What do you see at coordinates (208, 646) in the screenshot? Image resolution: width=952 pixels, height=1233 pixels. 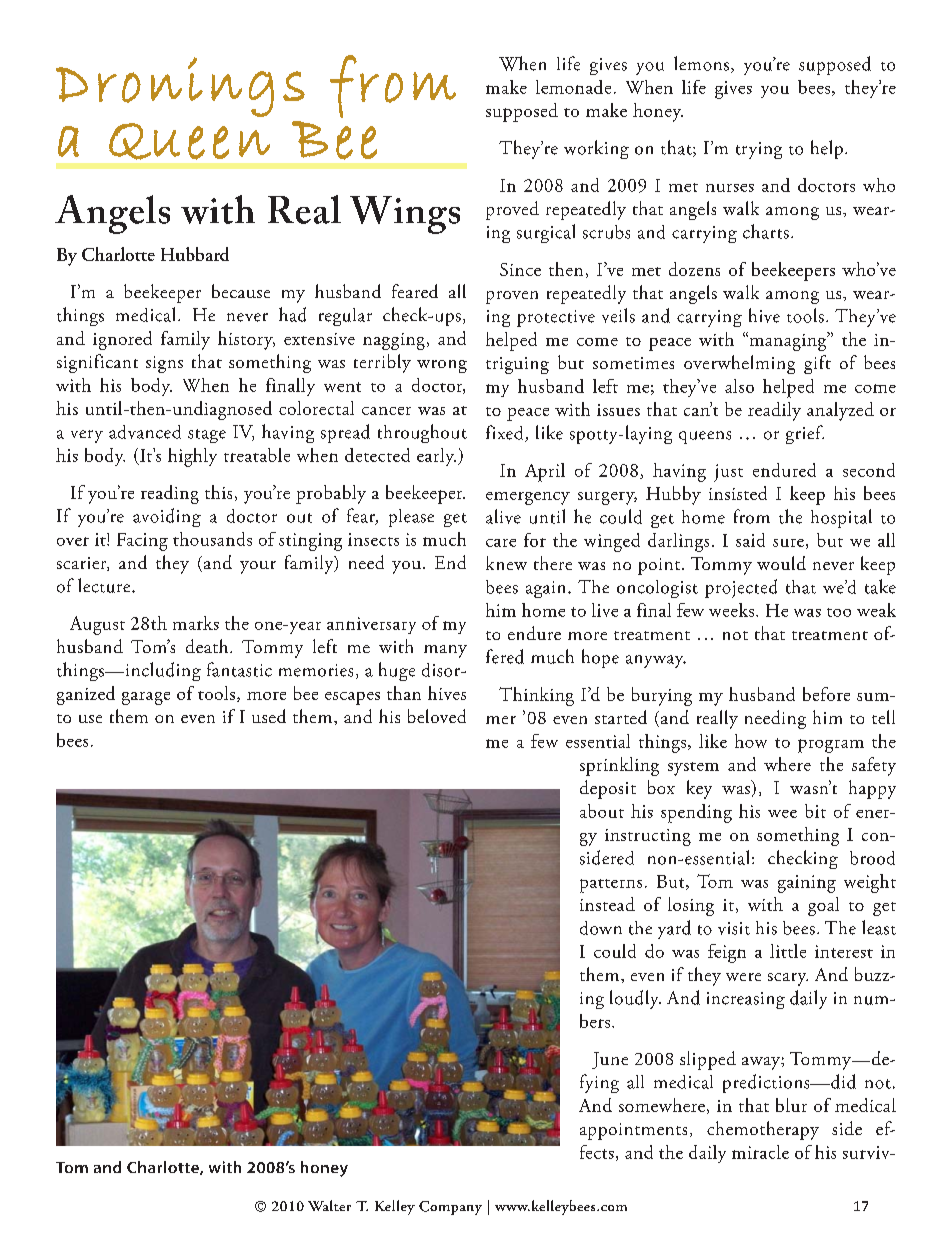 I see `death` at bounding box center [208, 646].
